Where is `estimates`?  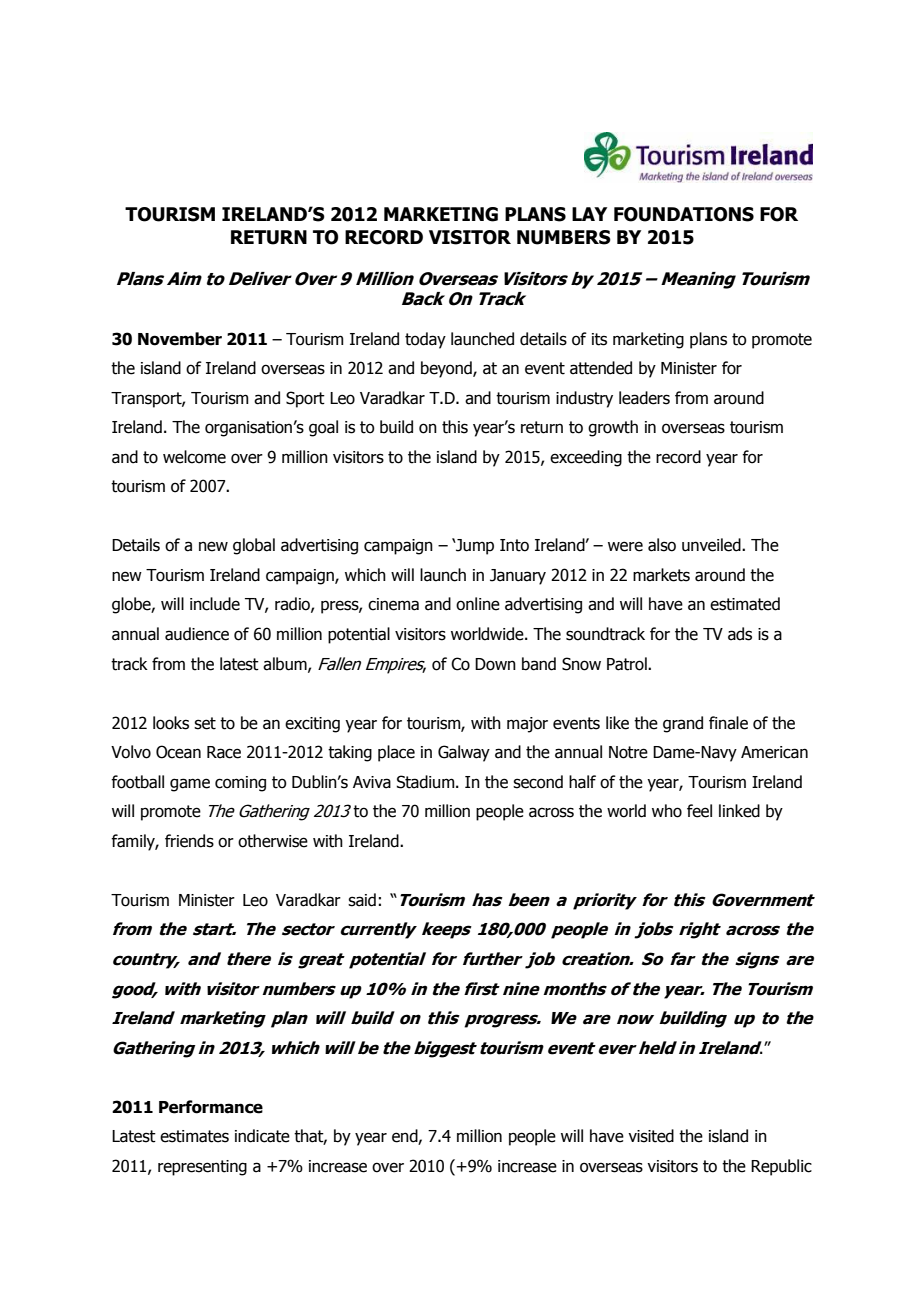
estimates is located at coordinates (194, 1136).
